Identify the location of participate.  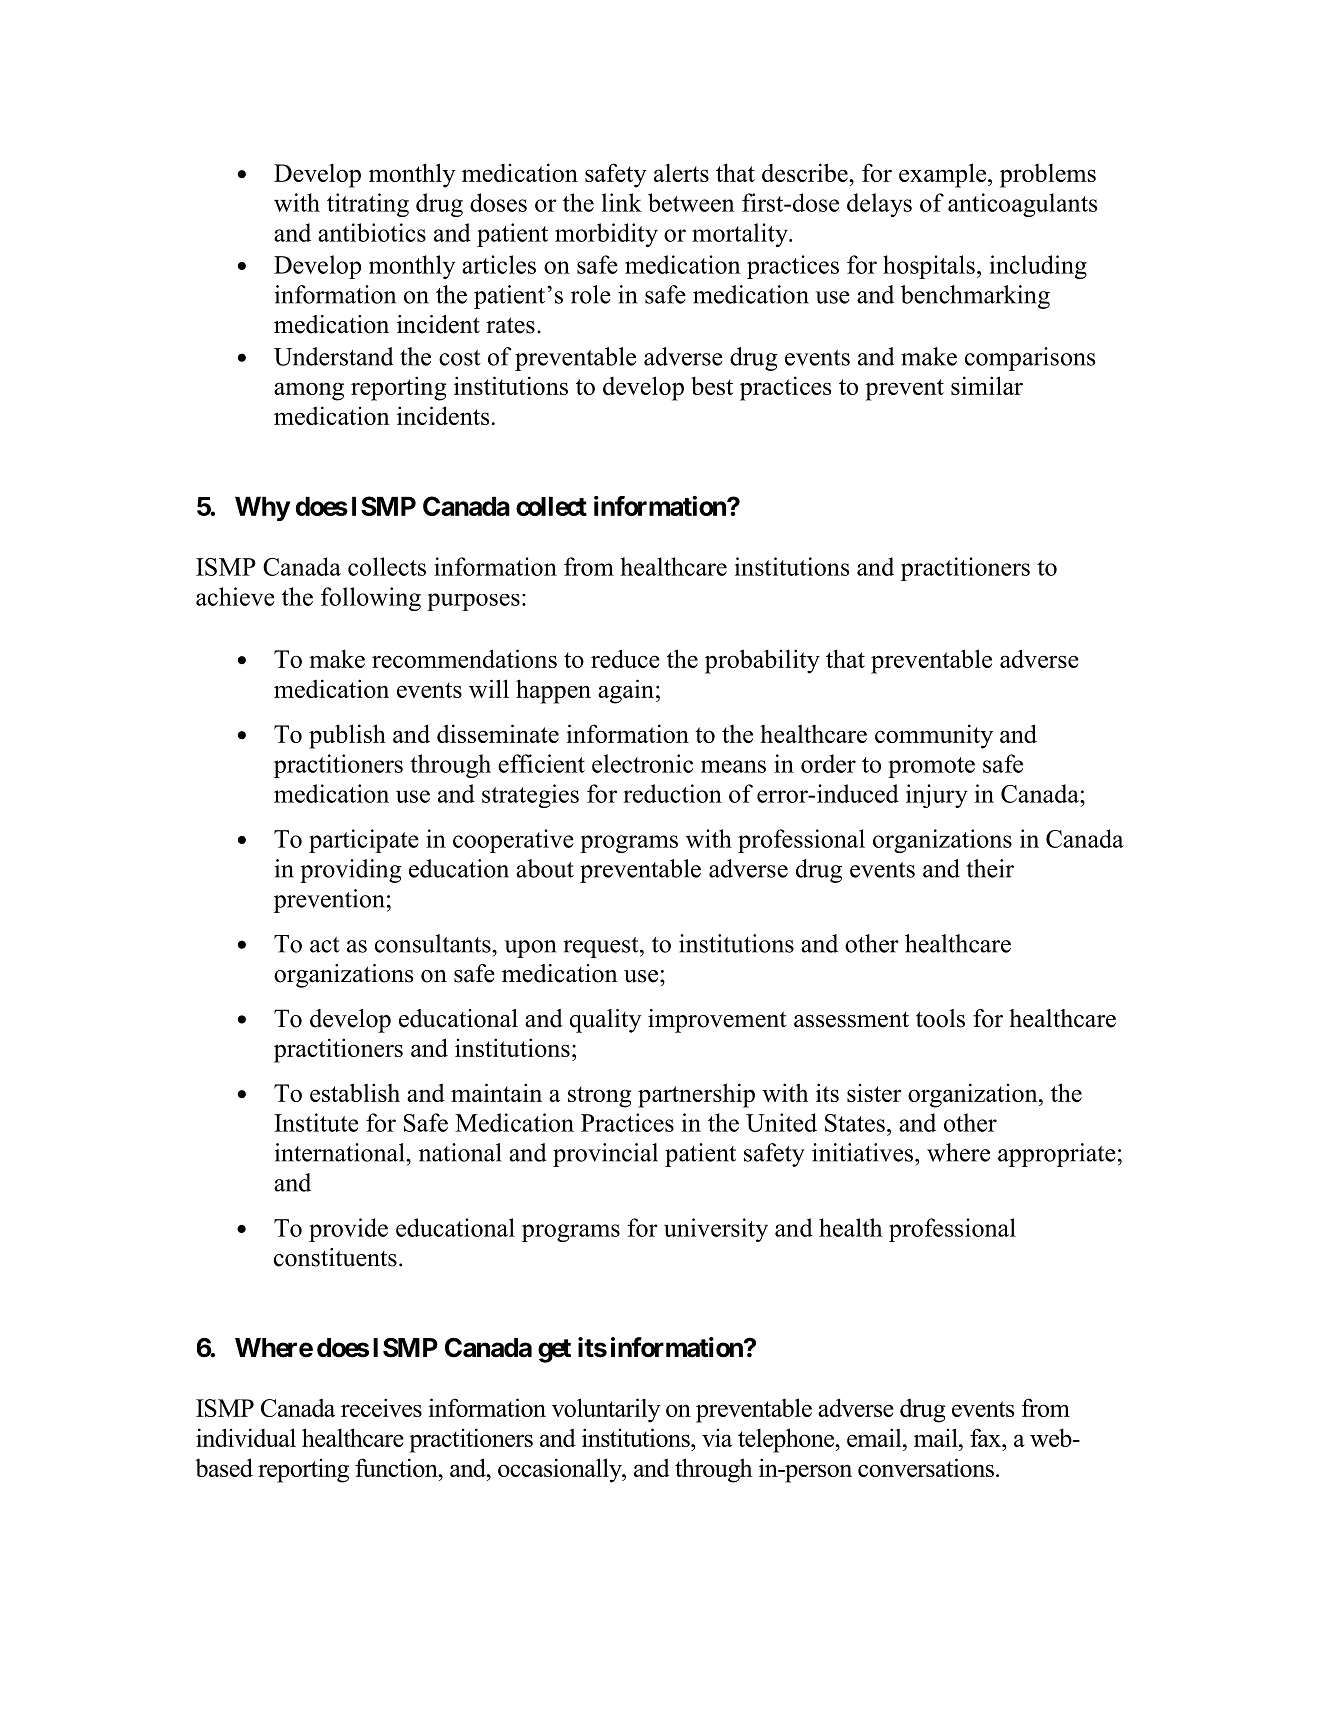
(364, 841).
